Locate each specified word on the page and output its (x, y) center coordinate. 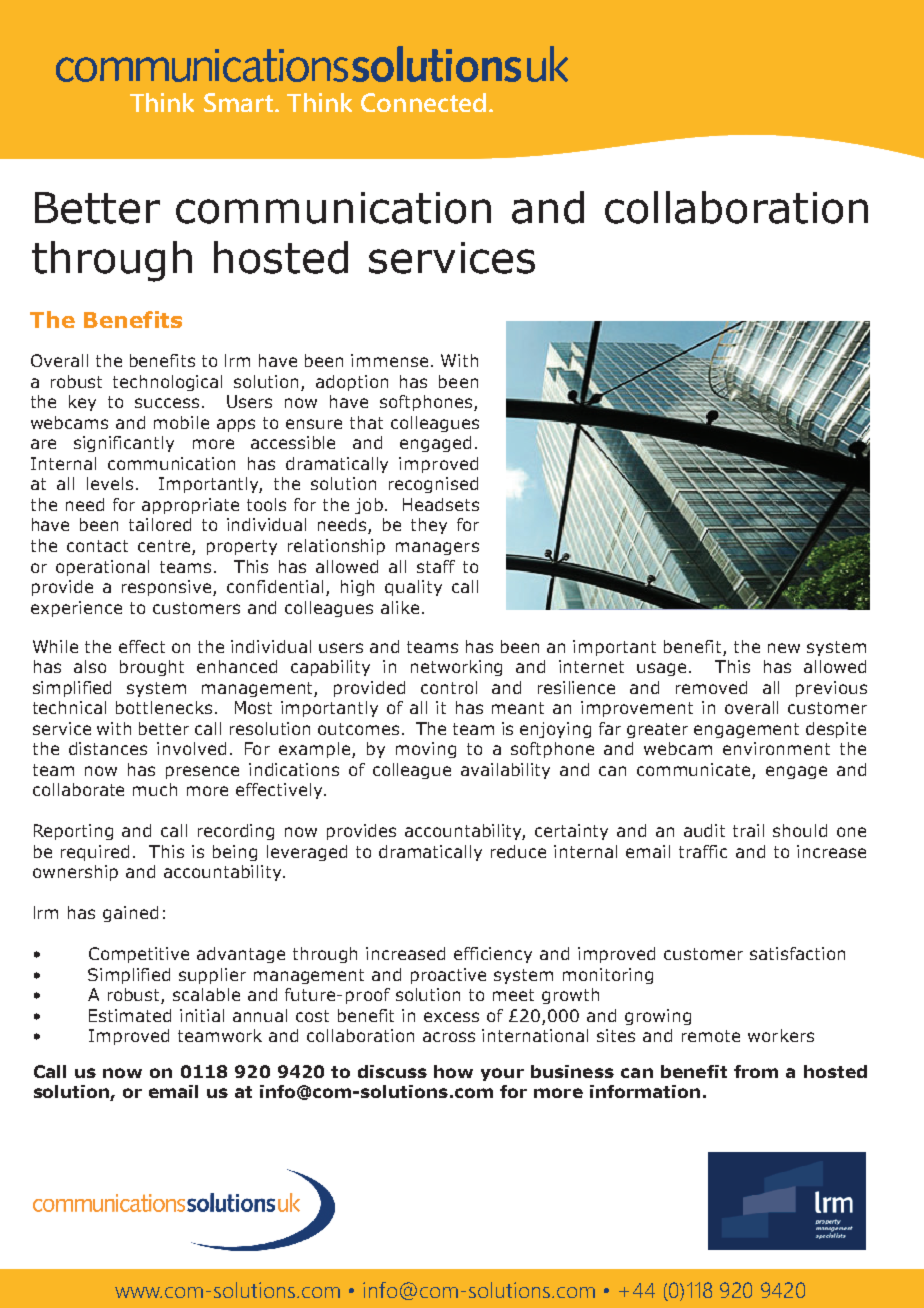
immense (389, 360)
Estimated (130, 1015)
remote (711, 1036)
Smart (240, 102)
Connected (423, 102)
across (449, 1037)
